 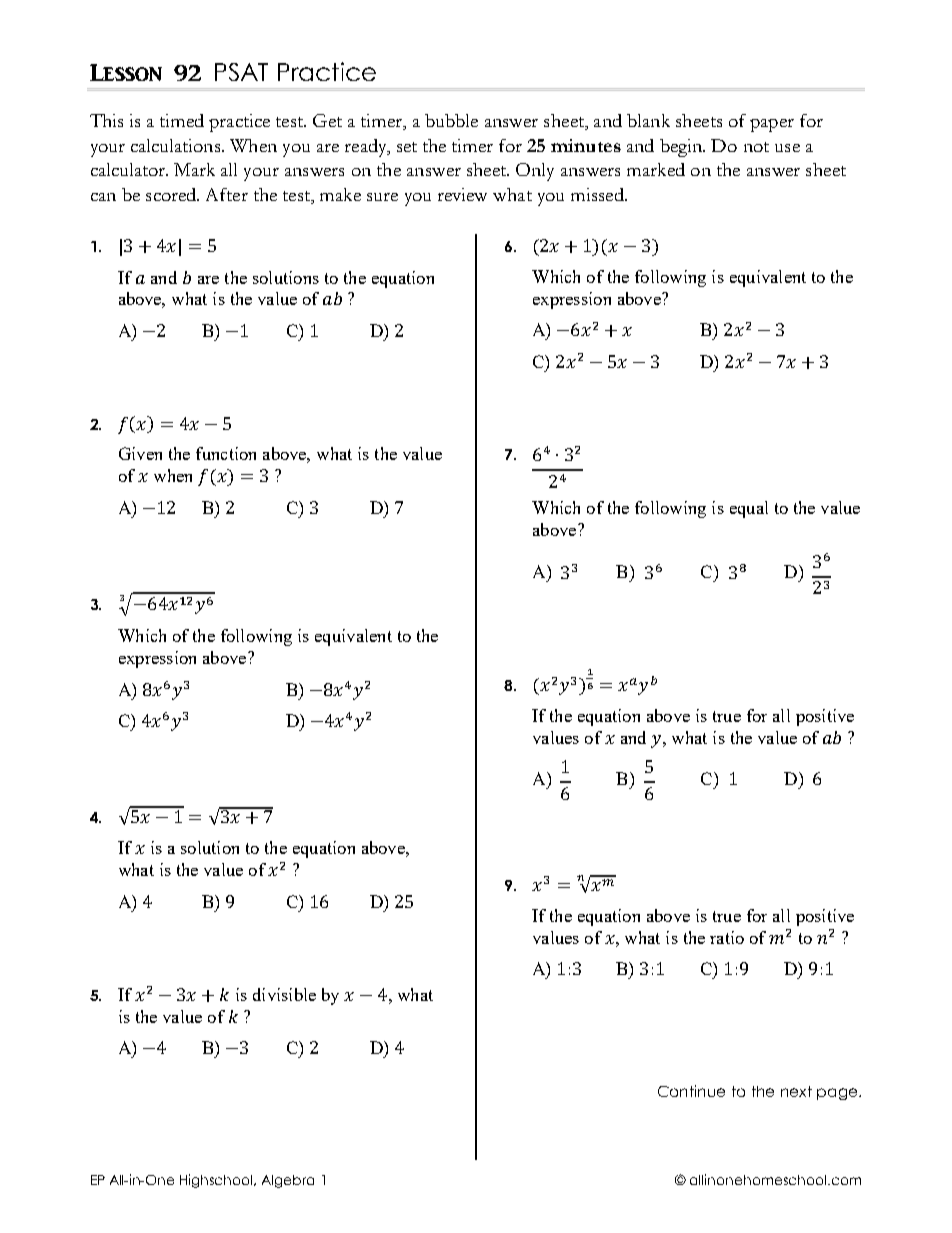 What do you see at coordinates (691, 1091) in the screenshot?
I see `Continue` at bounding box center [691, 1091].
